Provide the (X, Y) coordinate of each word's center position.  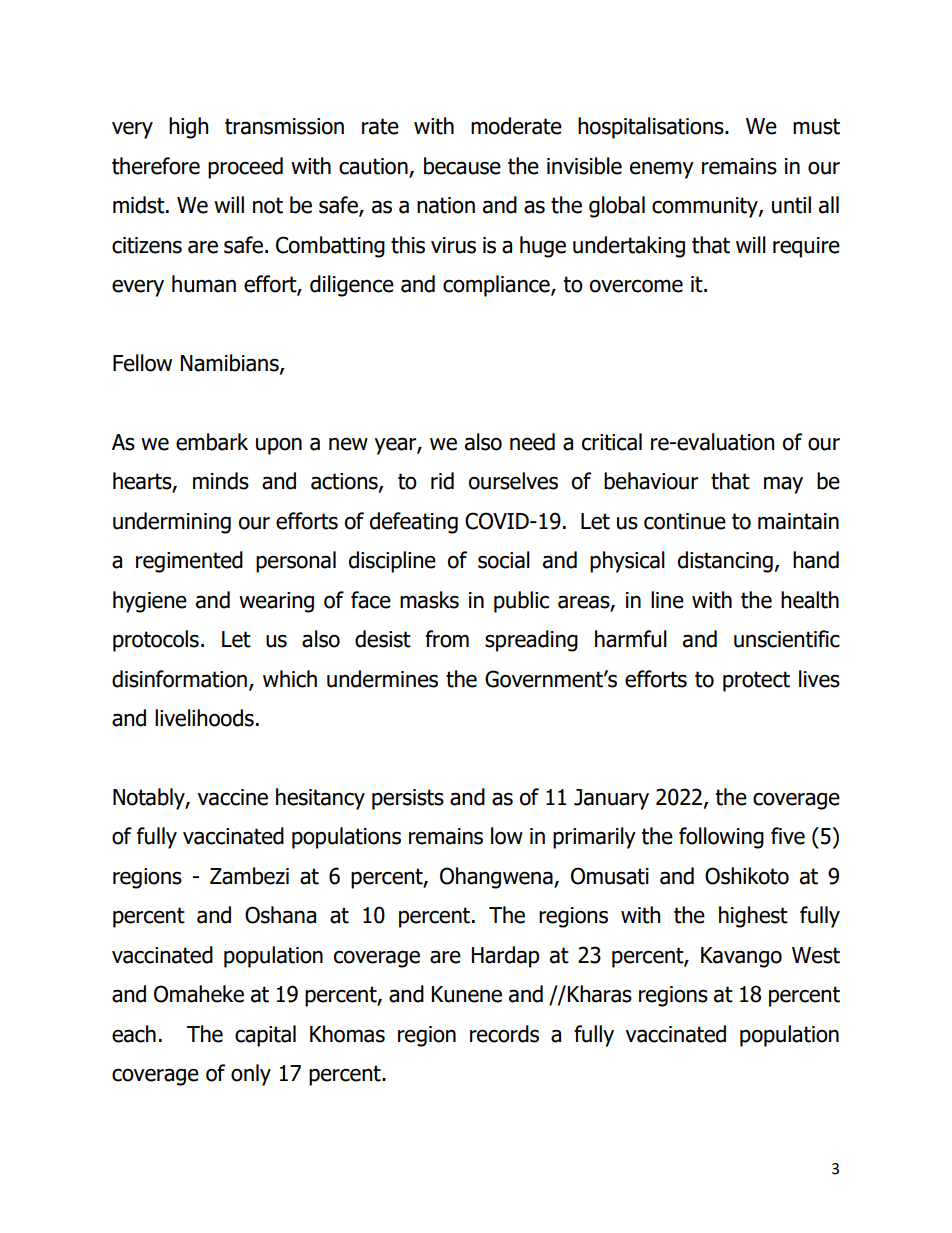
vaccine (233, 797)
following (721, 838)
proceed (245, 168)
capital (265, 1036)
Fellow (142, 363)
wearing (276, 602)
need (532, 442)
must (816, 126)
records (504, 1034)
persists (408, 799)
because (462, 166)
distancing (725, 562)
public (521, 602)
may (783, 485)
